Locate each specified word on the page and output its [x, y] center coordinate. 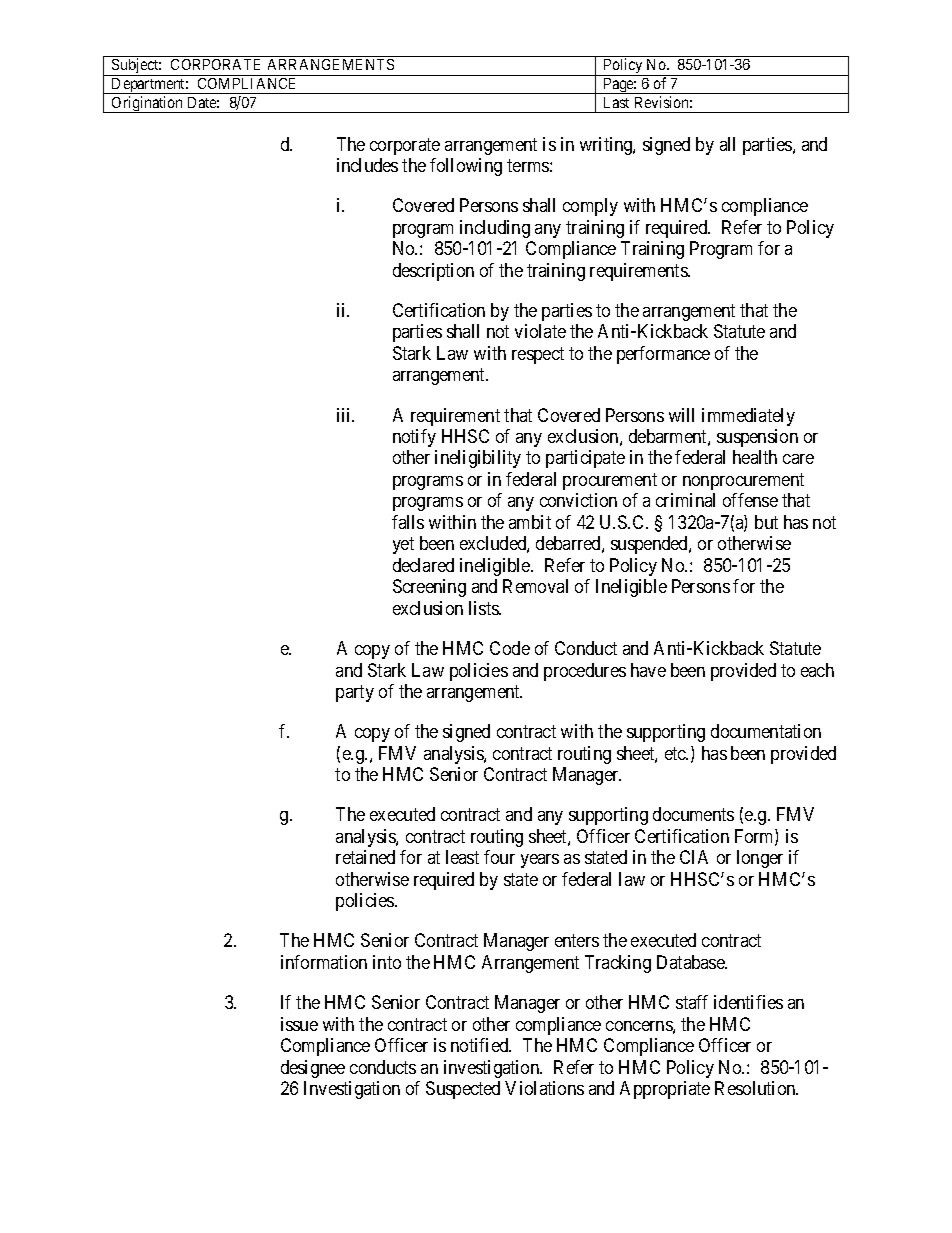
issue [299, 1024]
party [355, 693]
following [466, 167]
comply [590, 207]
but [766, 522]
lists [484, 608]
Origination [148, 104]
